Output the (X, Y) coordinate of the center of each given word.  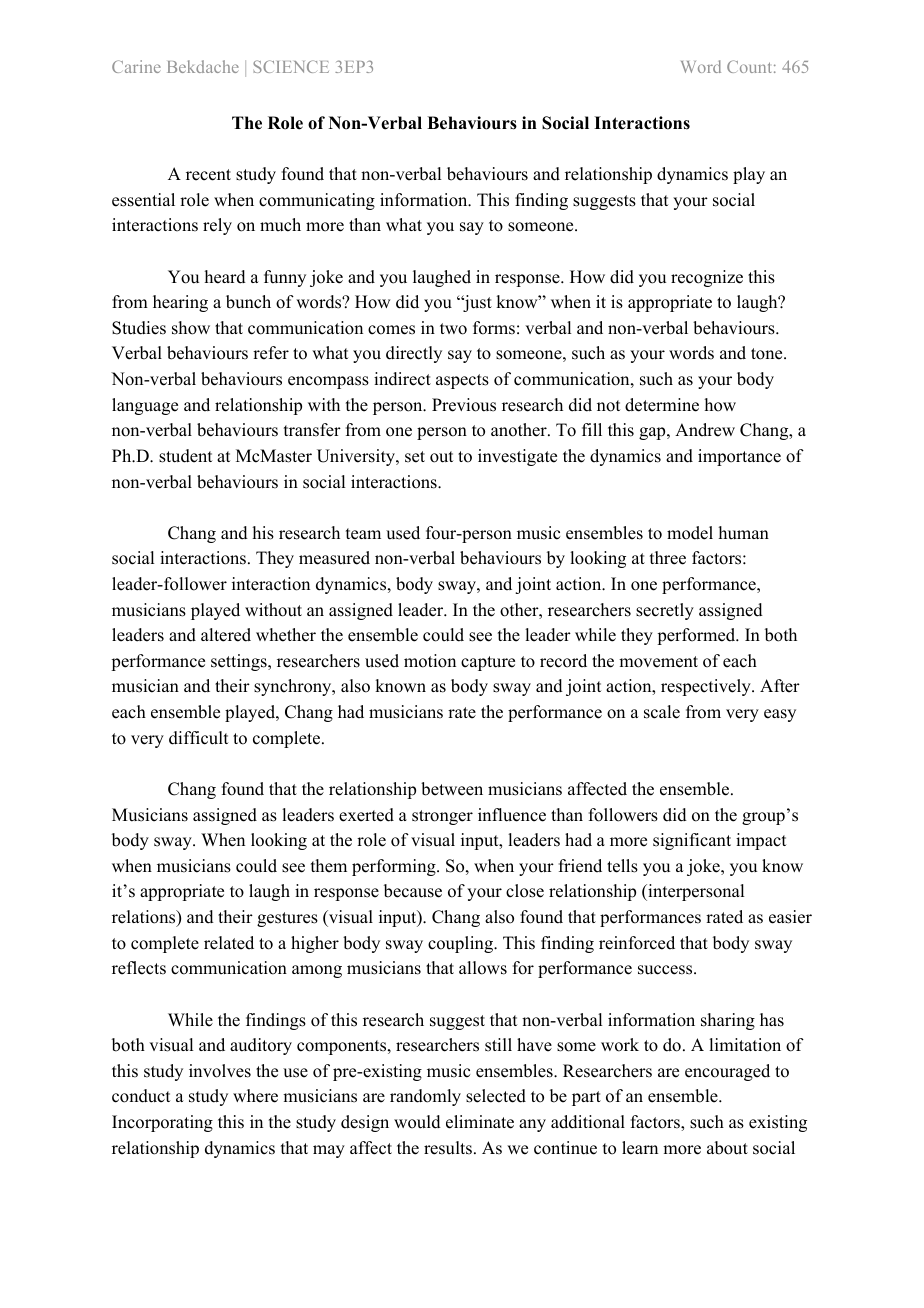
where (255, 1096)
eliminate (480, 1122)
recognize (707, 278)
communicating (317, 201)
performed (697, 636)
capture (488, 663)
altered (226, 635)
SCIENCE (291, 66)
